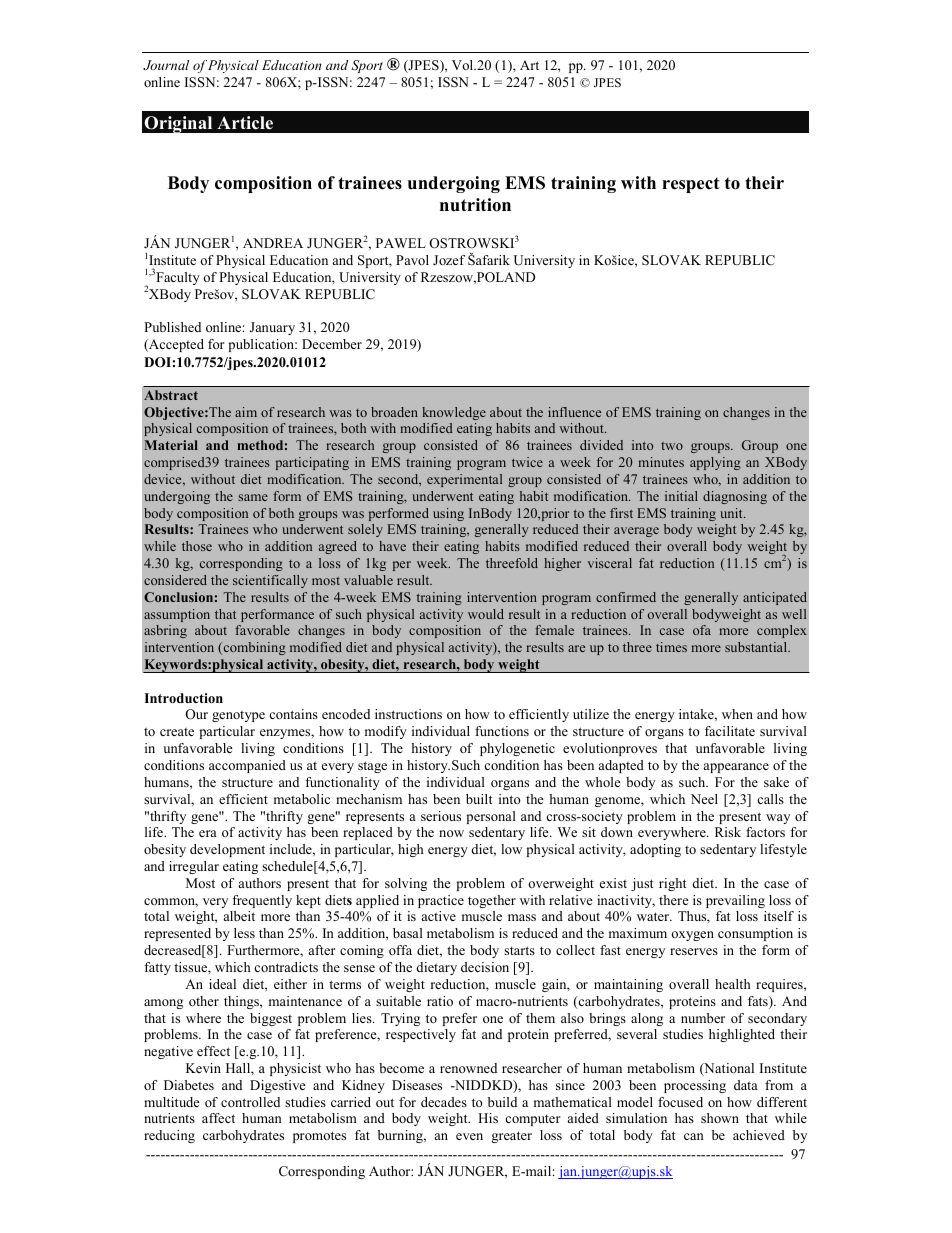 The width and height of the page is (952, 1233). I want to click on PAWEL, so click(401, 243).
